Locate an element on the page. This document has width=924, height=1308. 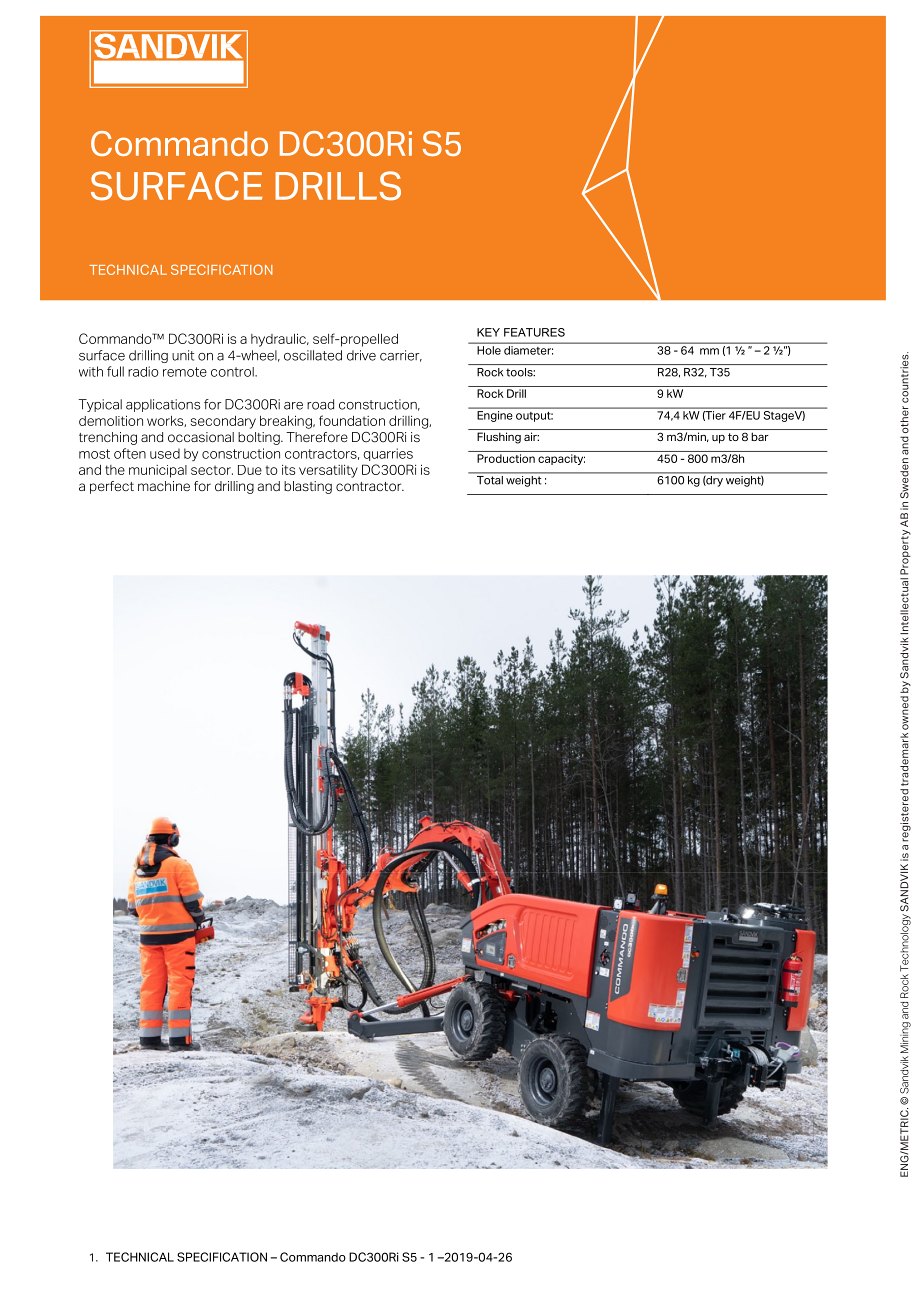
FEATURES is located at coordinates (534, 332).
